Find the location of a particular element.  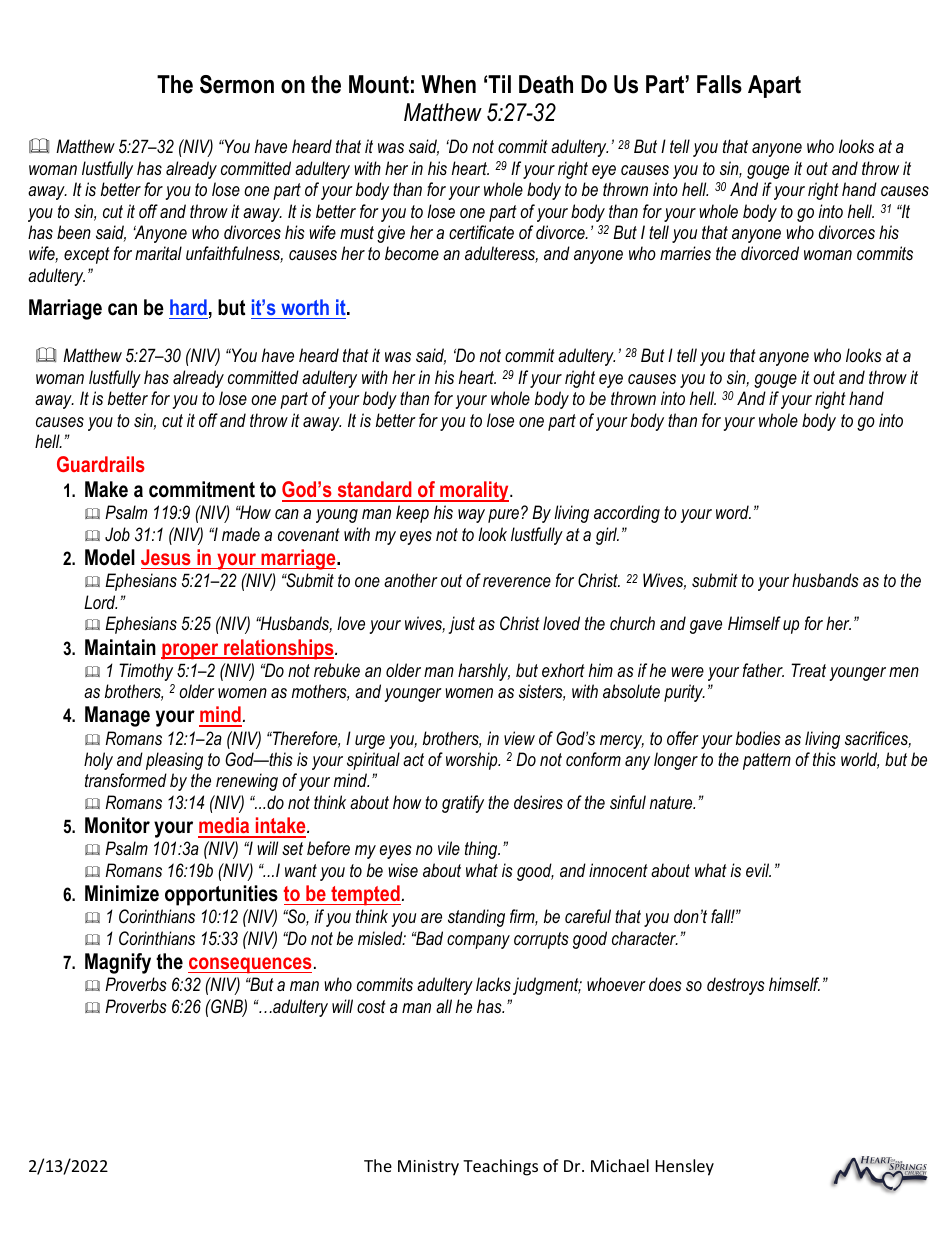

marries is located at coordinates (685, 253).
